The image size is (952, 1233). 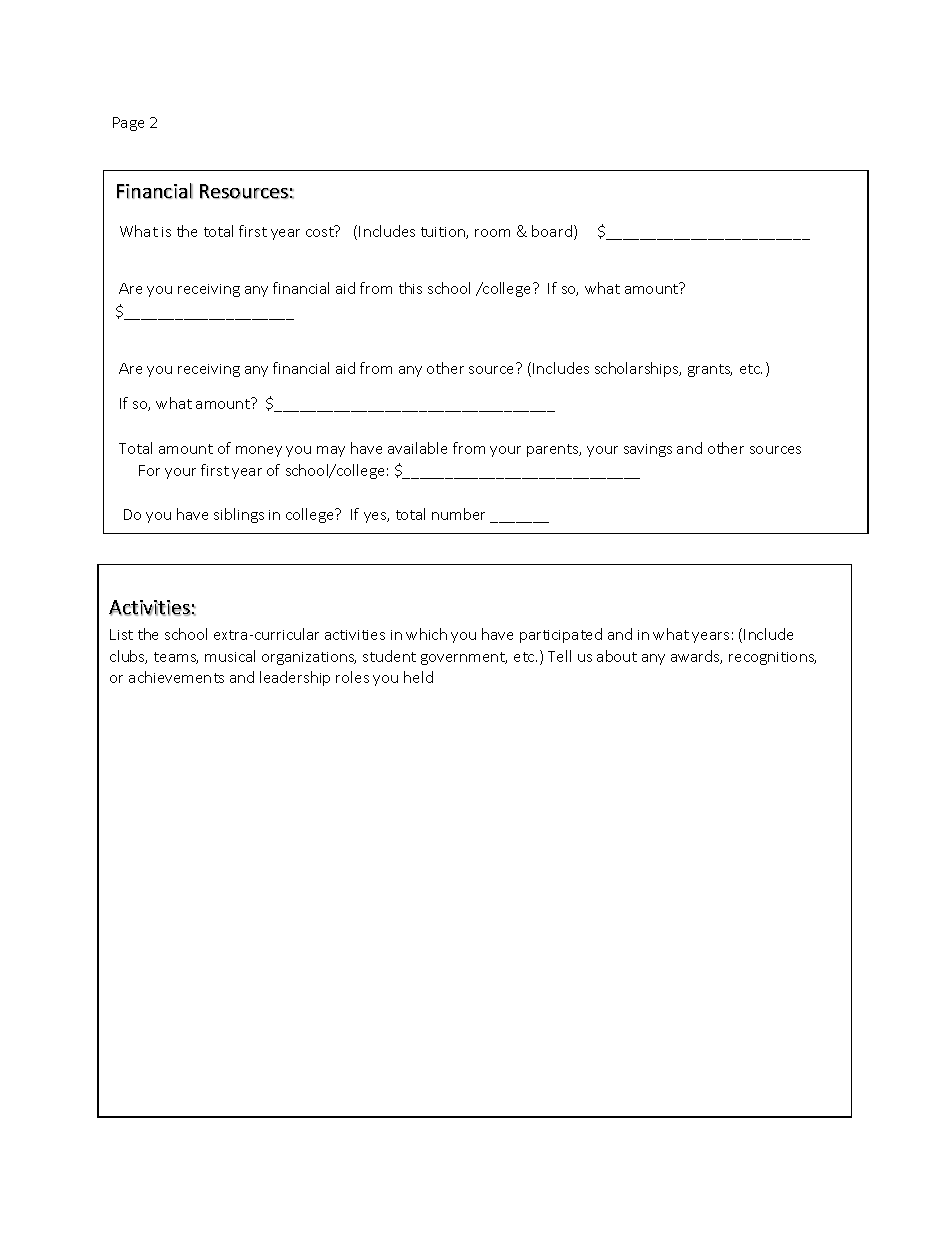 What do you see at coordinates (259, 451) in the screenshot?
I see `money` at bounding box center [259, 451].
